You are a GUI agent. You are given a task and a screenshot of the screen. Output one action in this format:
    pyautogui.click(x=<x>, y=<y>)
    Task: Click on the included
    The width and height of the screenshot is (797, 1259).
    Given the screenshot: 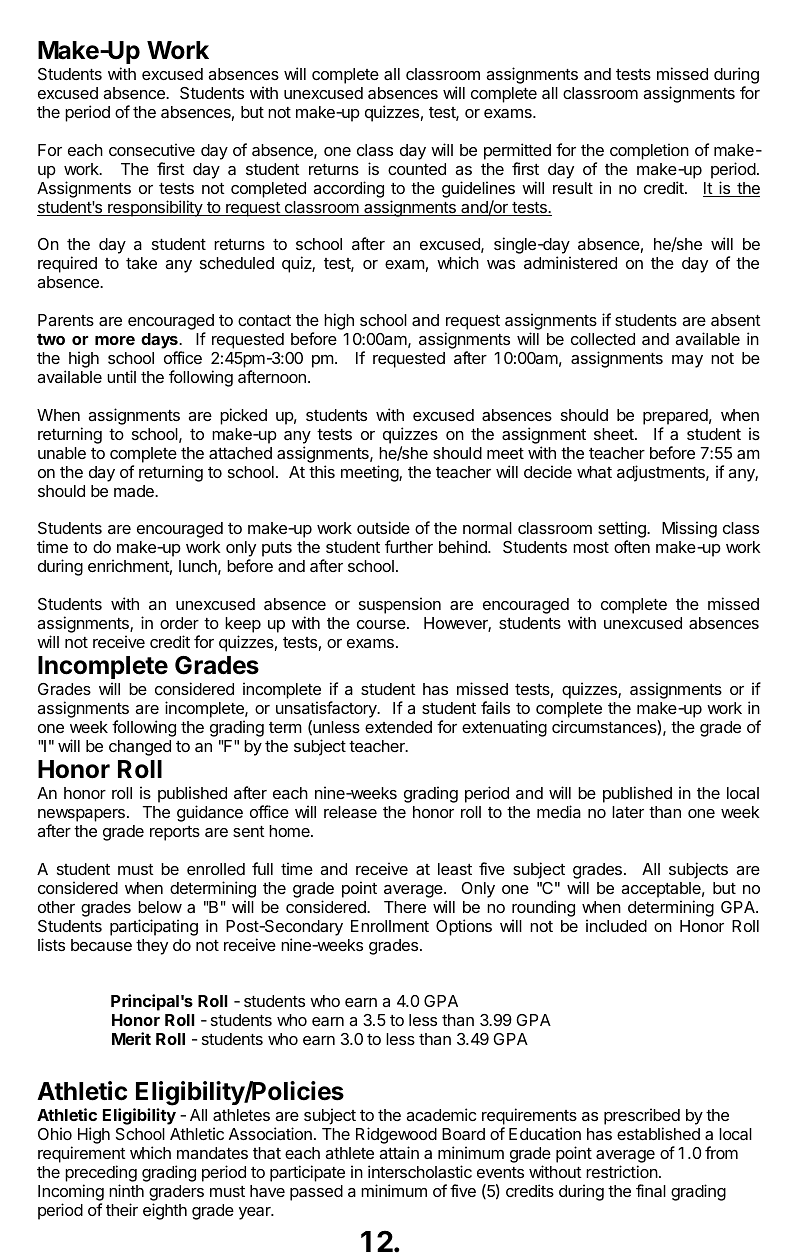 What is the action you would take?
    pyautogui.click(x=616, y=925)
